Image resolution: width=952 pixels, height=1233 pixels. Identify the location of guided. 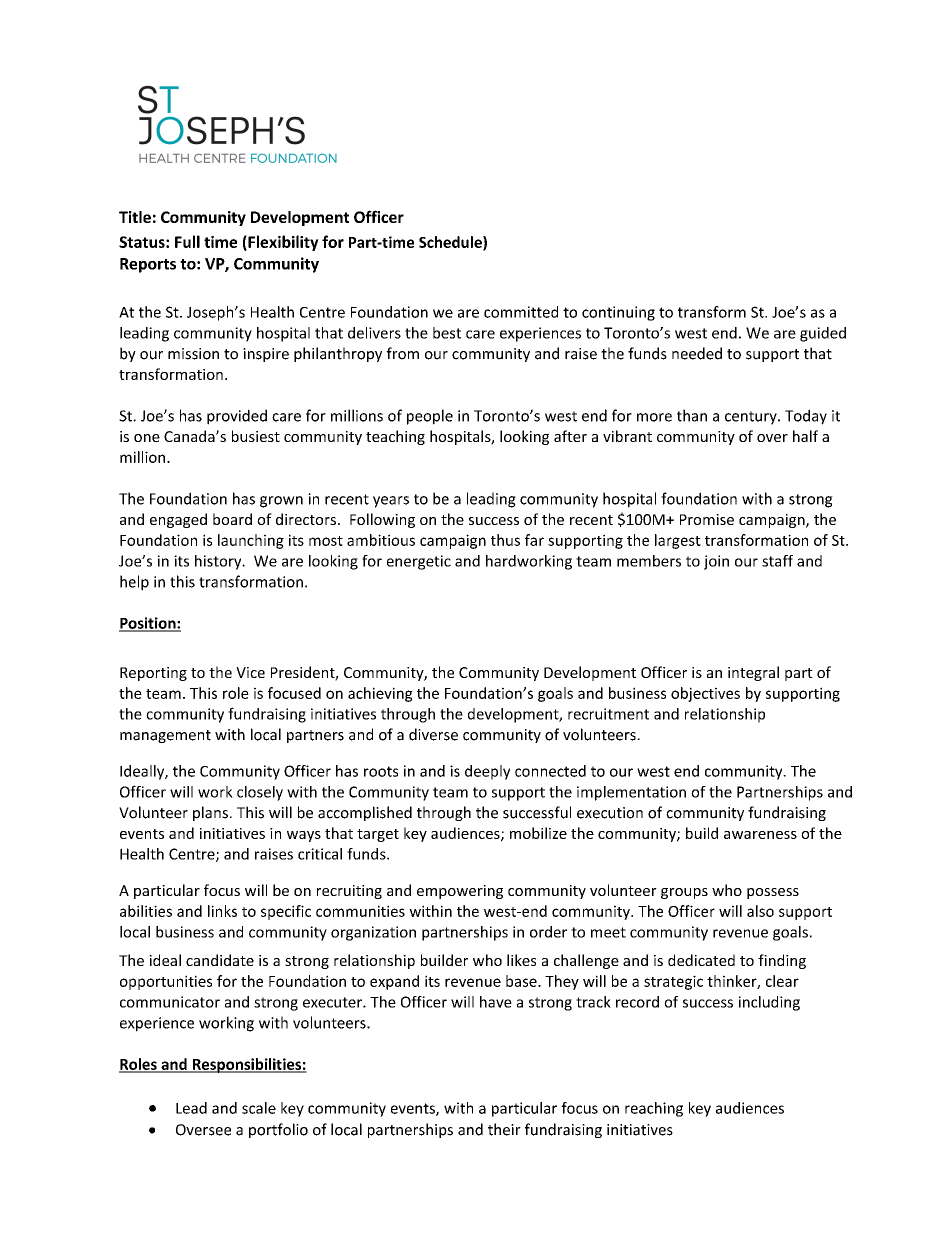
(823, 334).
